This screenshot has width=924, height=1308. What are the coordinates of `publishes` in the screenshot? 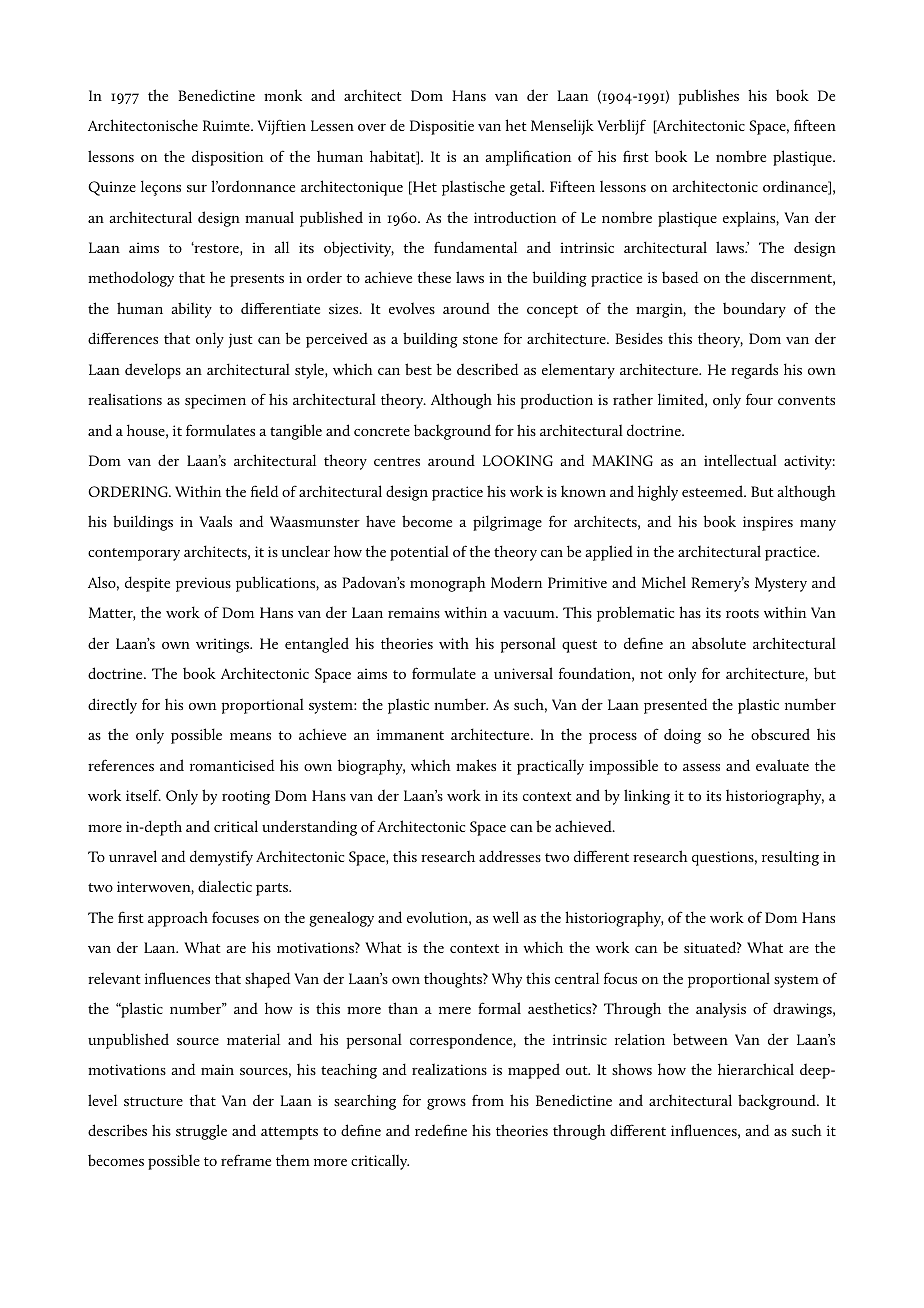 It's located at (708, 97).
